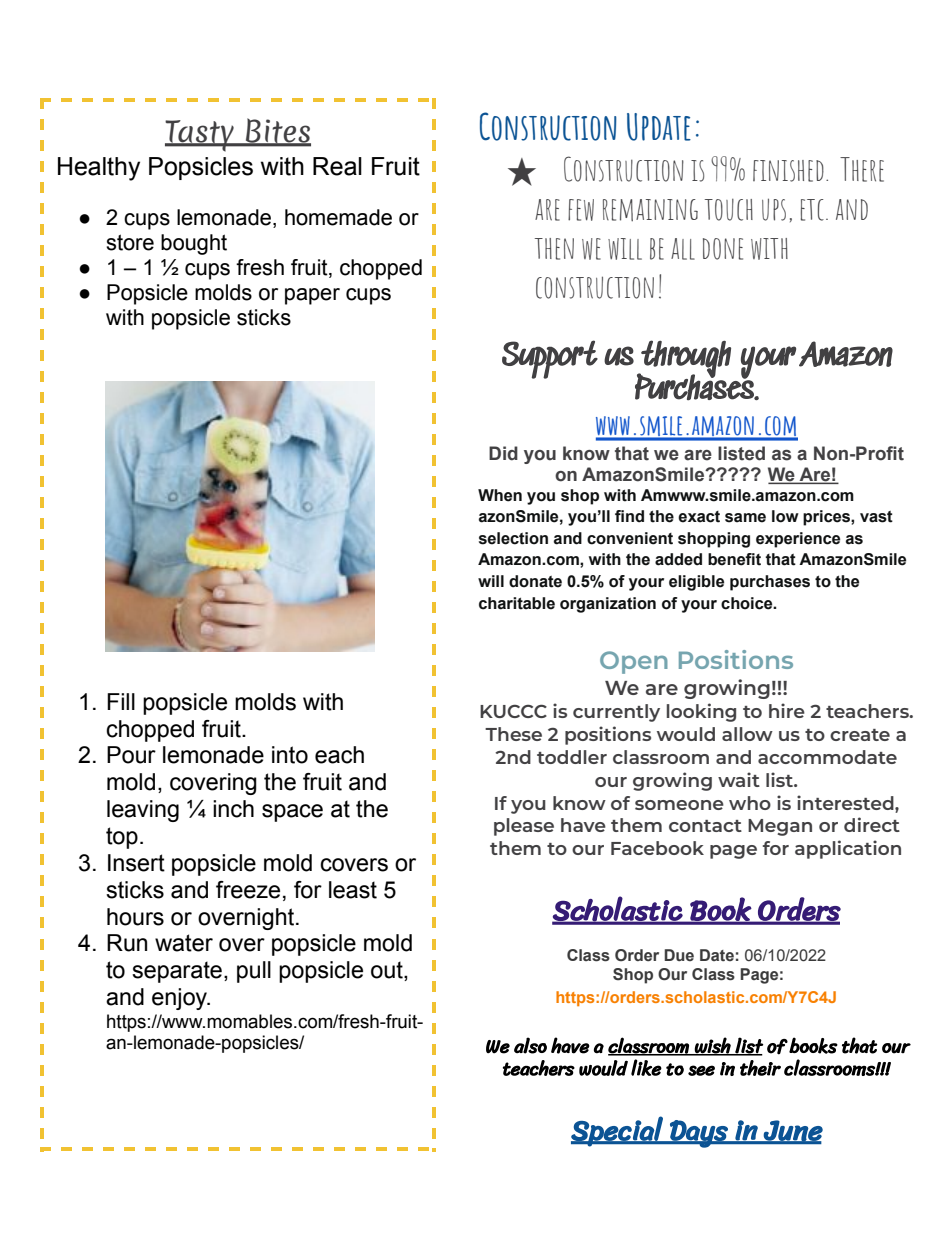 The image size is (952, 1233). Describe the element at coordinates (200, 136) in the screenshot. I see `Tasty` at that location.
